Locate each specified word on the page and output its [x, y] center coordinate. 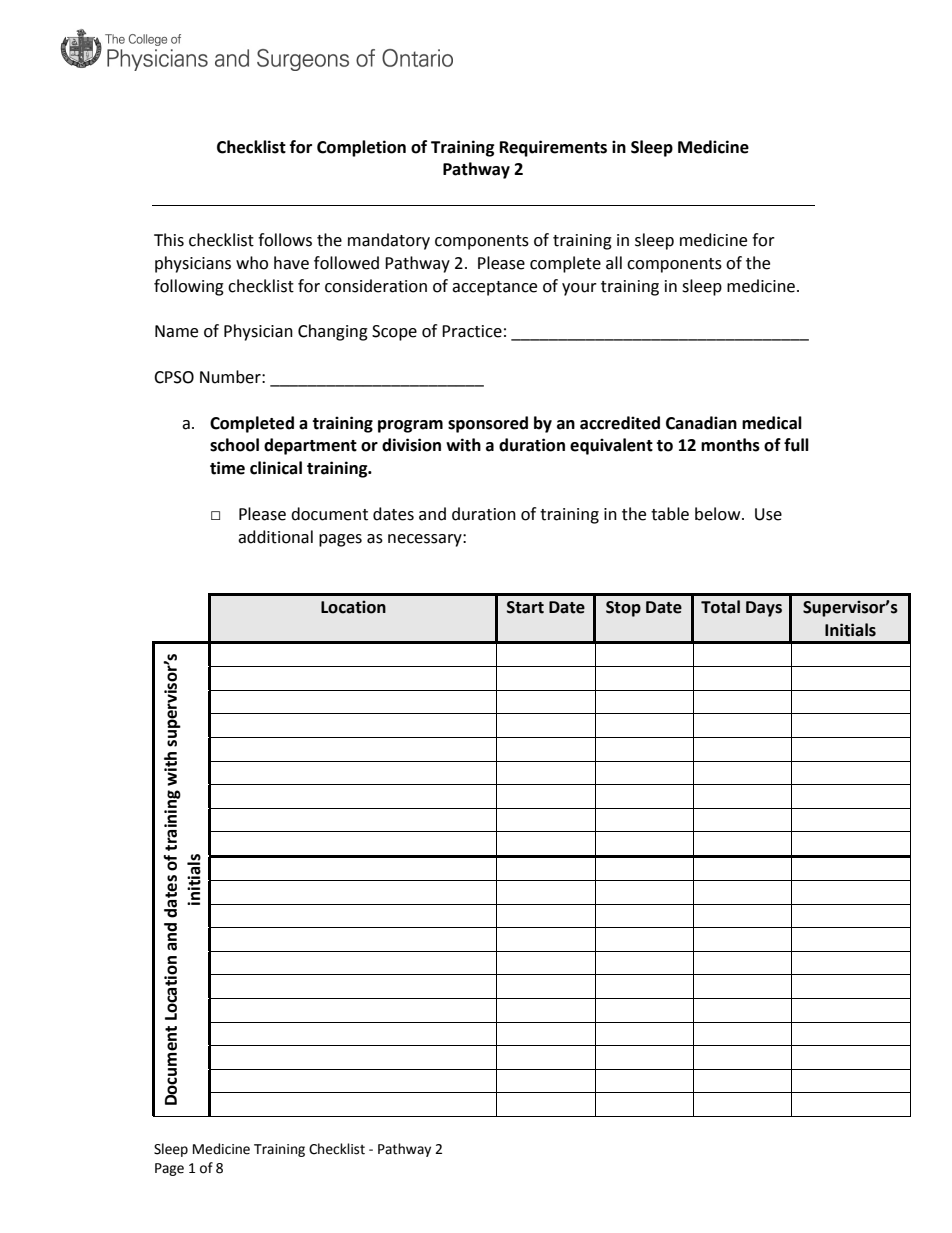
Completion [361, 148]
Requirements [553, 148]
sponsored [488, 424]
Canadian [701, 423]
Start [525, 607]
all [614, 263]
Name [176, 331]
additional [275, 537]
